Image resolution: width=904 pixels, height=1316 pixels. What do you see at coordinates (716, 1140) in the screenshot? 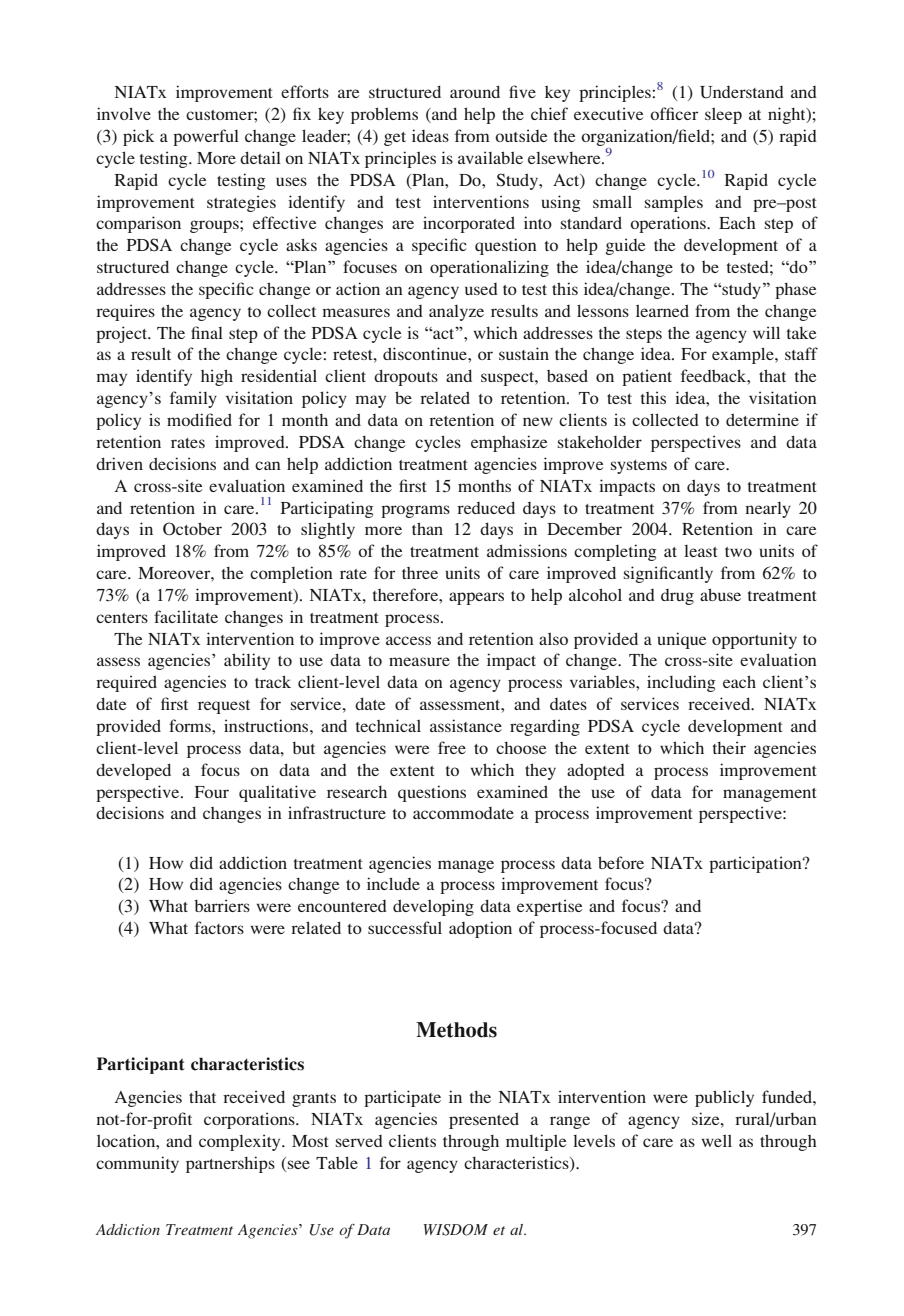
I see `well` at bounding box center [716, 1140].
